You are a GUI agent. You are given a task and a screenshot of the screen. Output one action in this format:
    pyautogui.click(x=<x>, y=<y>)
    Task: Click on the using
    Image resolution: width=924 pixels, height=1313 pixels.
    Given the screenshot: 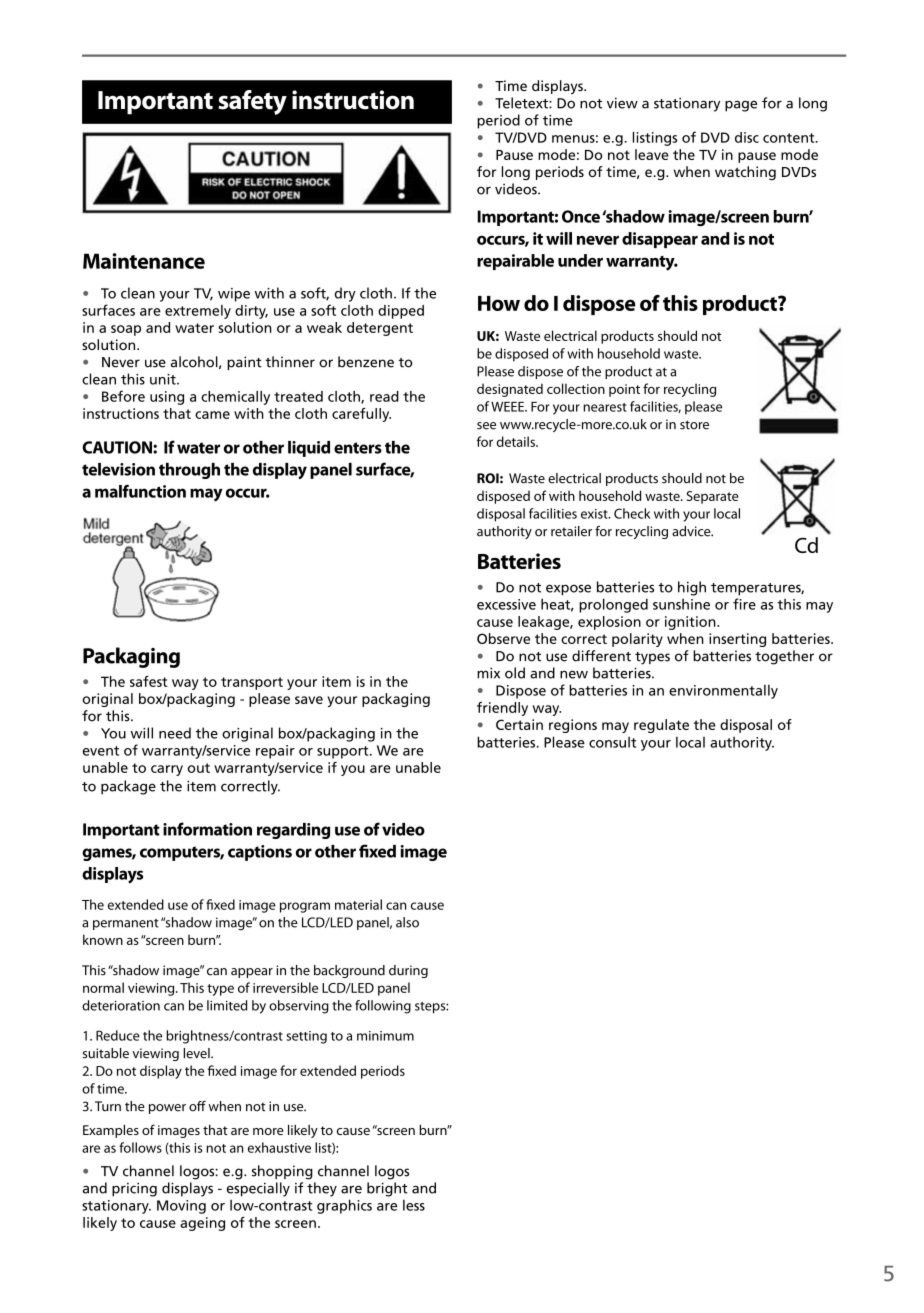 What is the action you would take?
    pyautogui.click(x=167, y=398)
